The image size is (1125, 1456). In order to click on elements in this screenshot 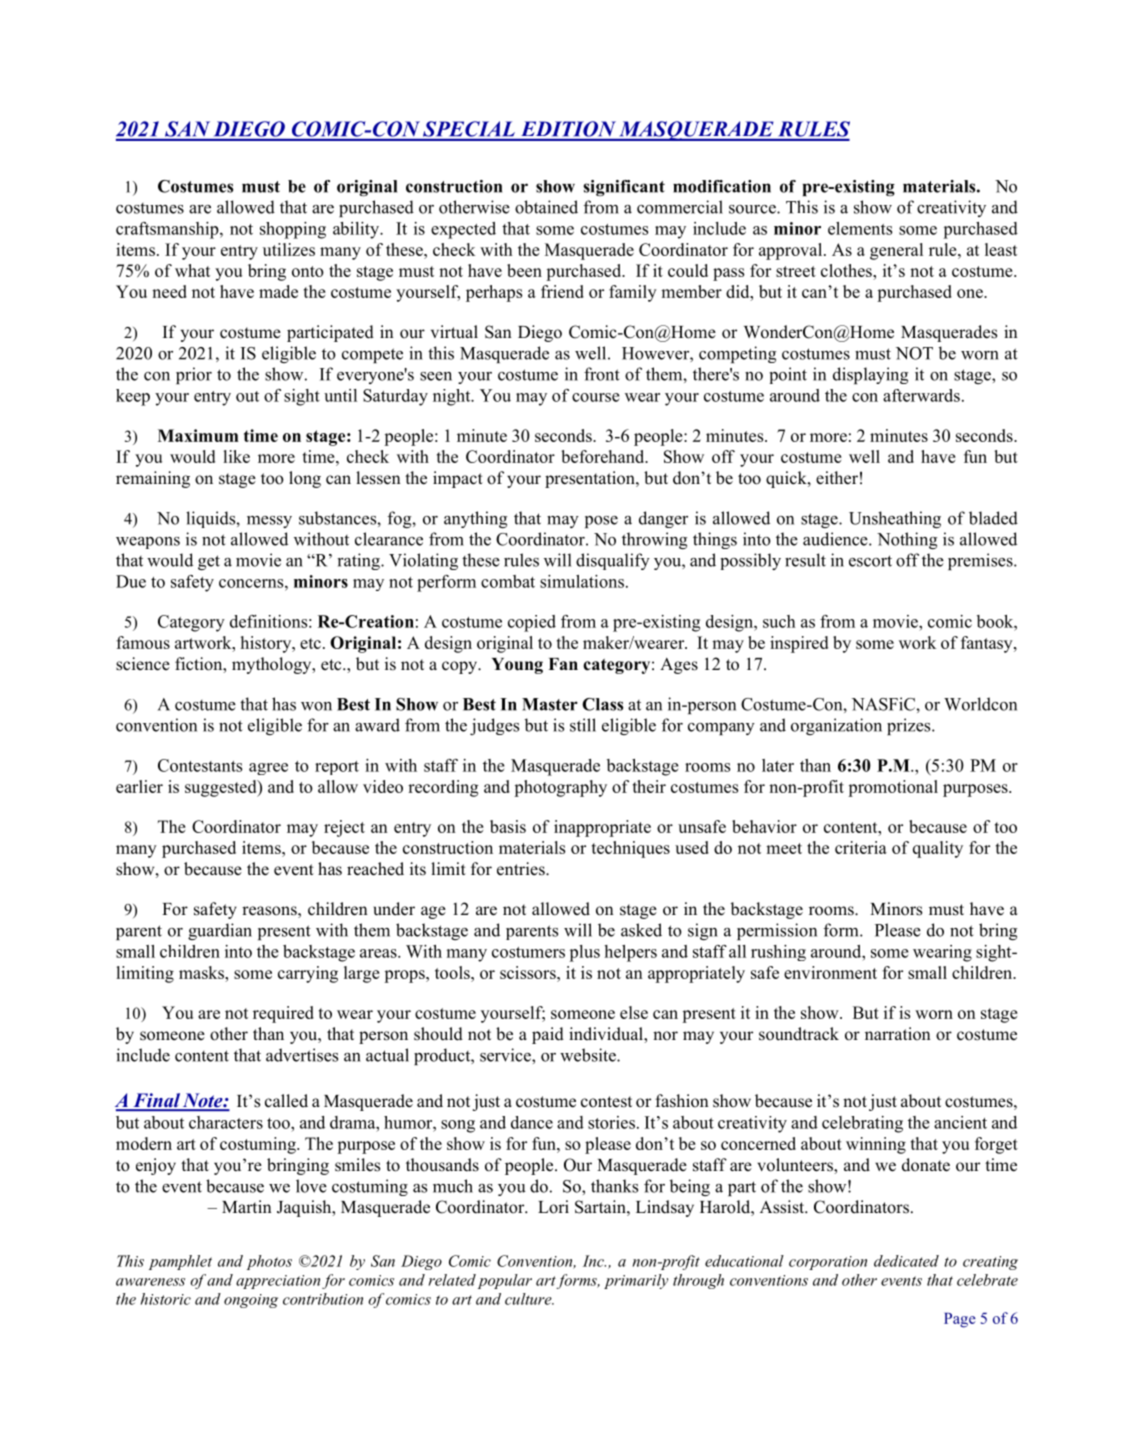, I will do `click(860, 228)`.
